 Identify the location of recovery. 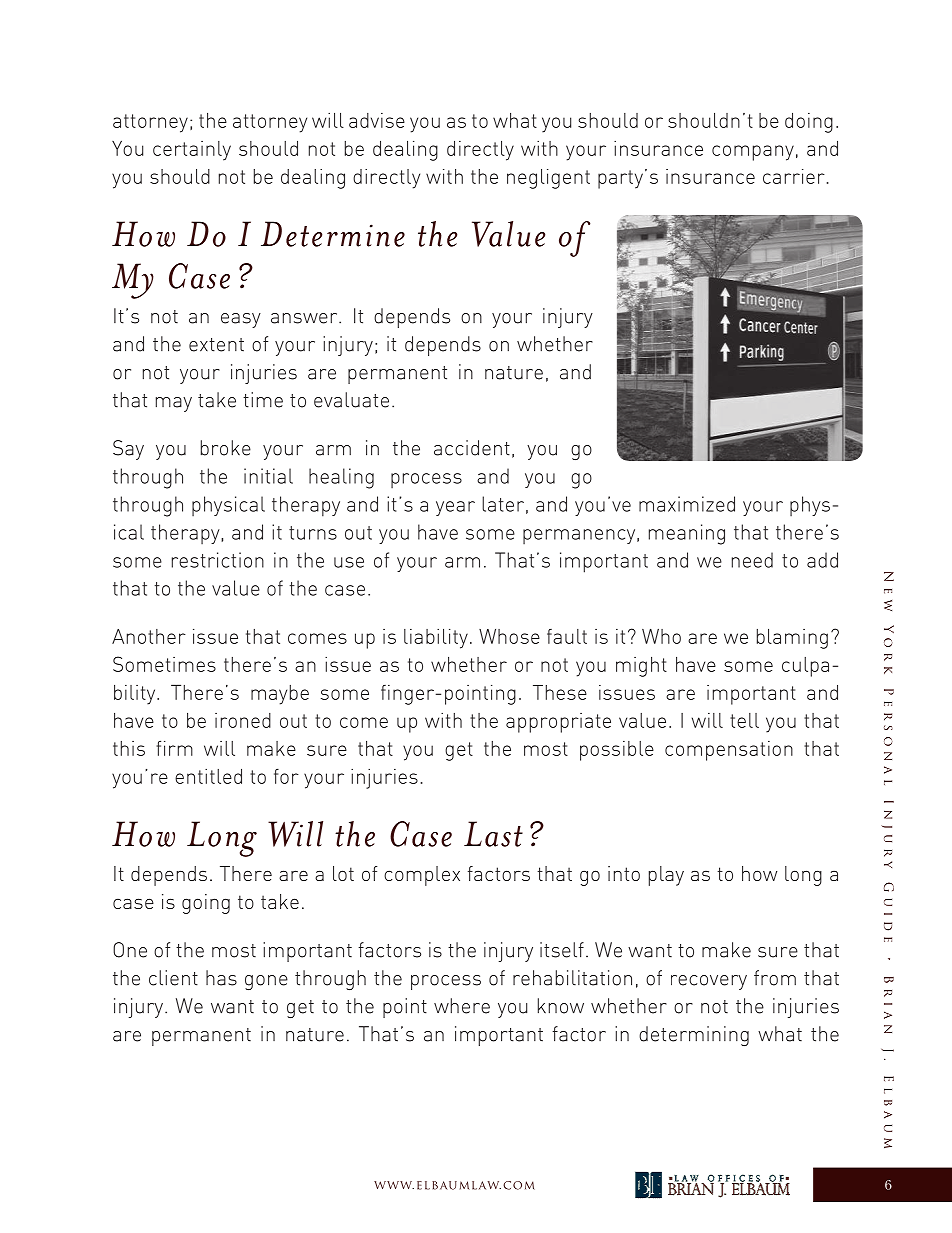
(709, 982).
